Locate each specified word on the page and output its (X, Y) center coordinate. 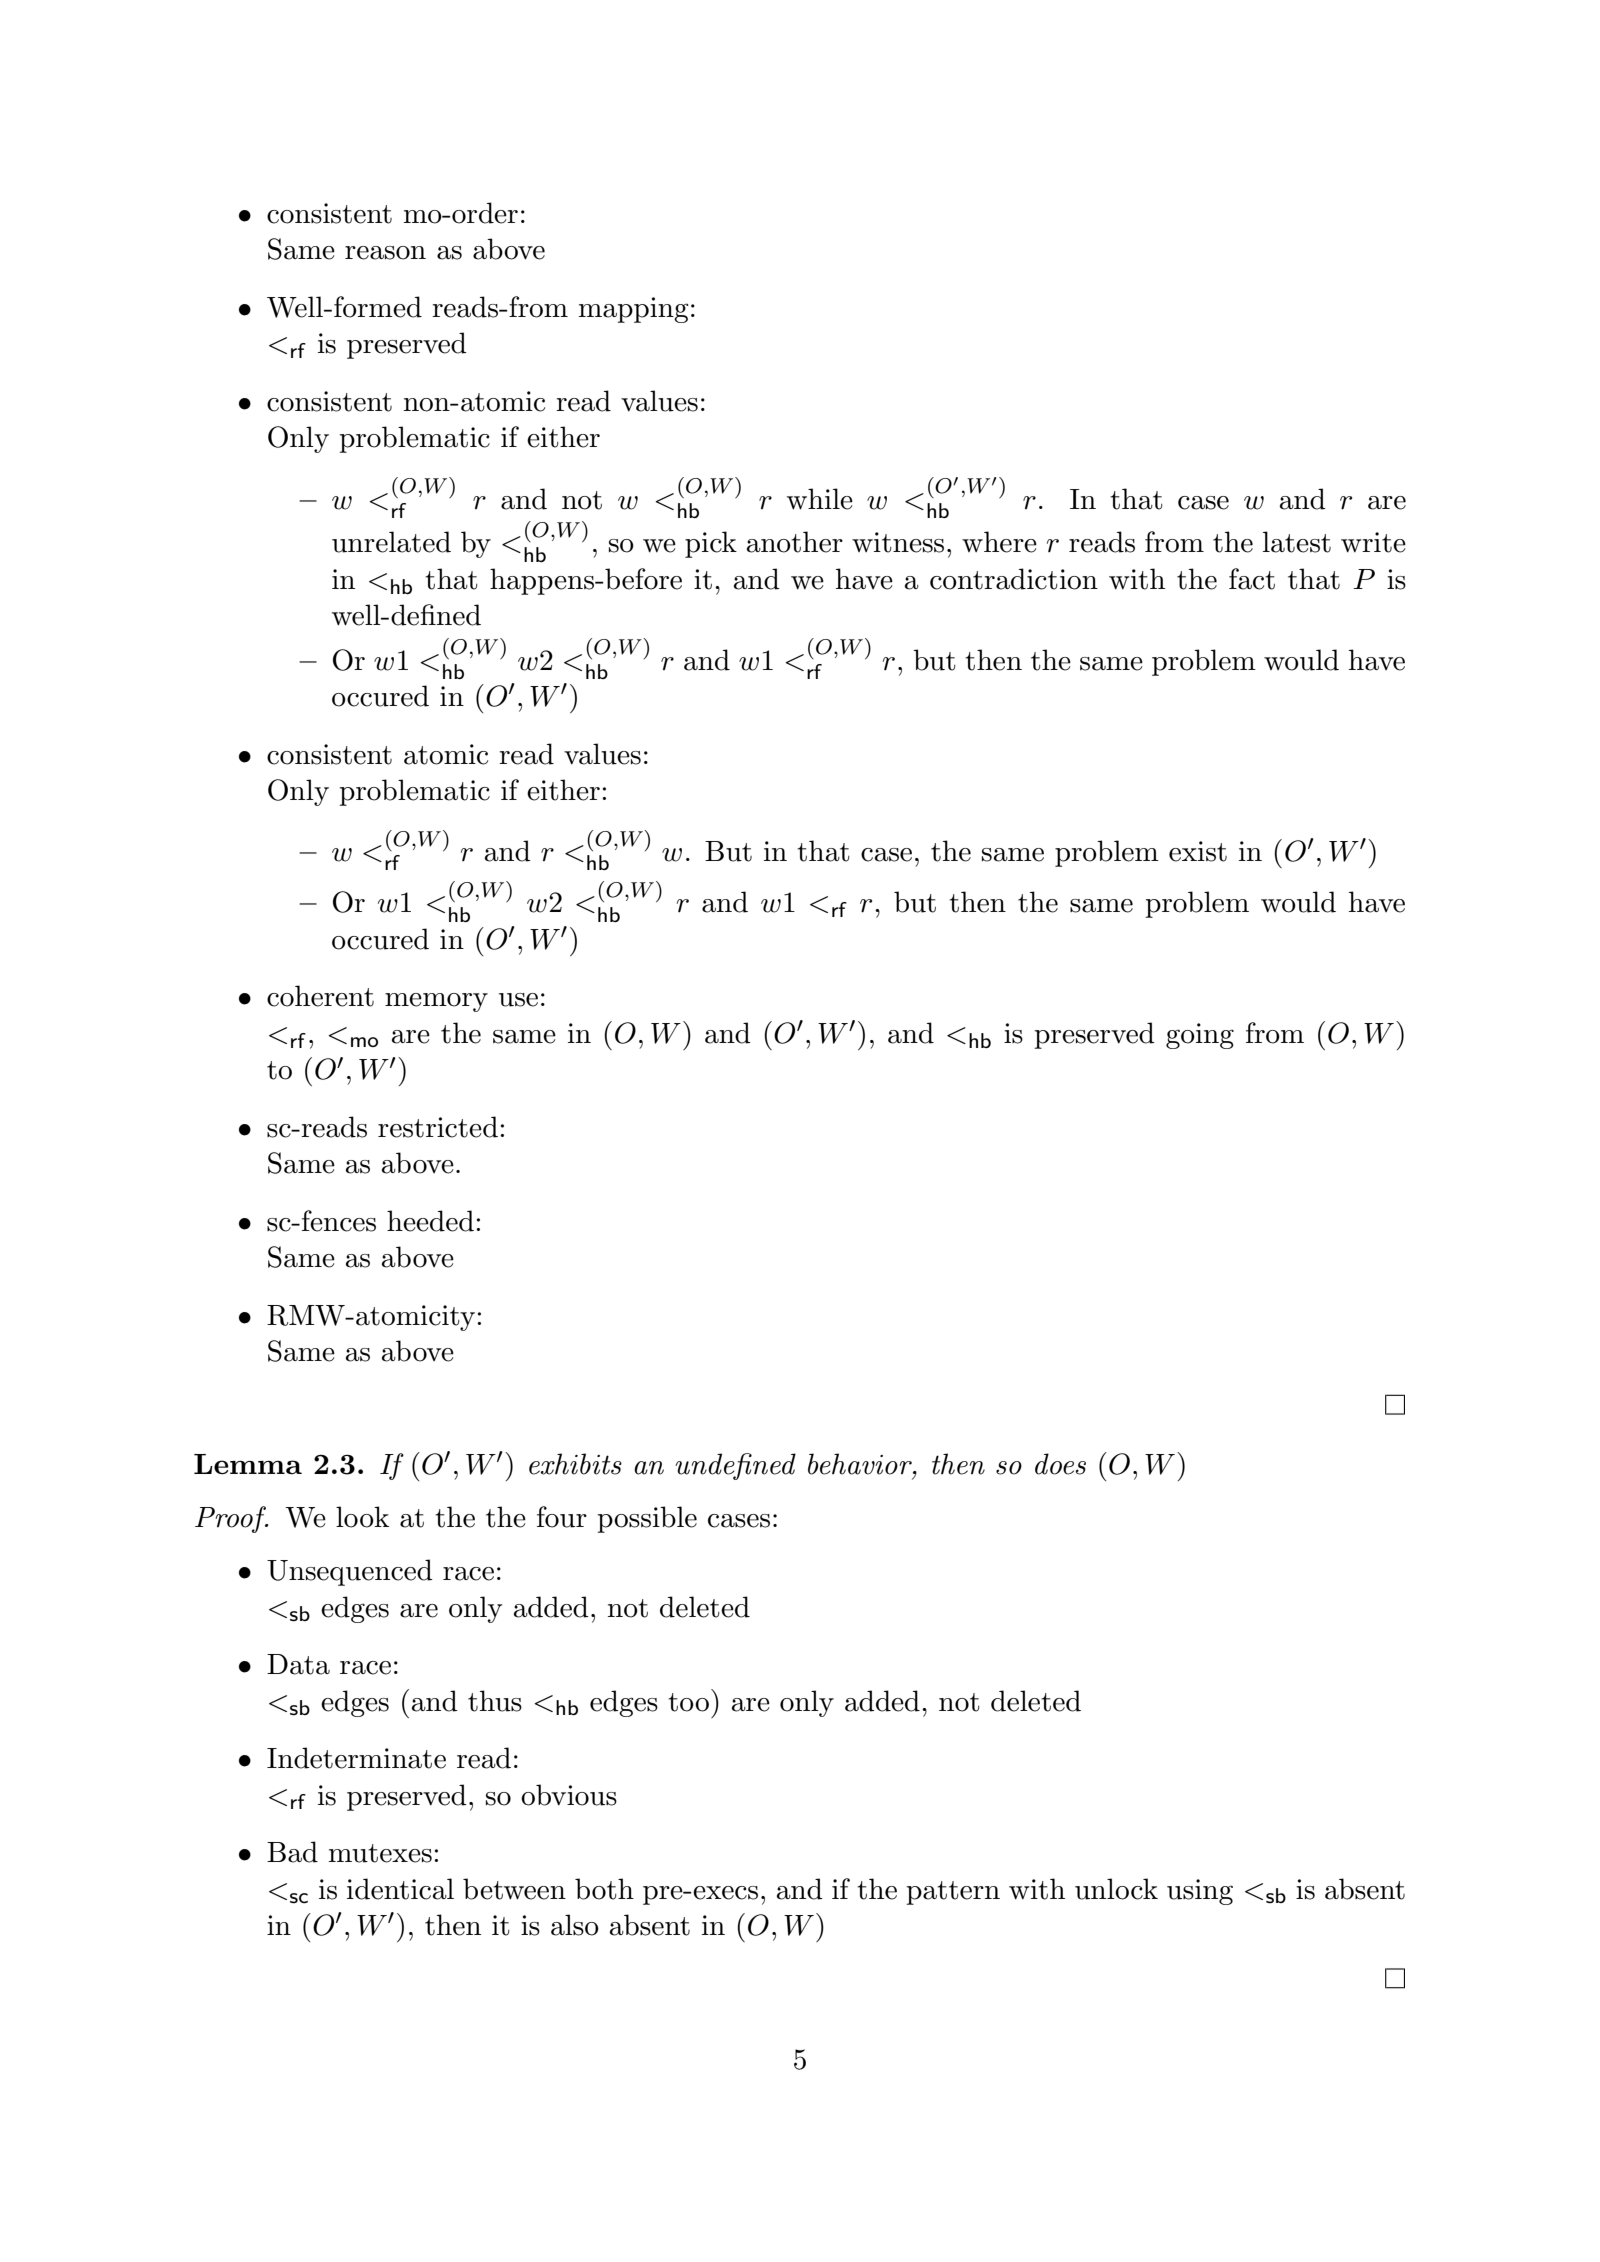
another (795, 542)
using (1200, 1892)
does (1060, 1464)
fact (1252, 579)
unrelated (391, 542)
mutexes (380, 1853)
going (1200, 1036)
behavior (861, 1464)
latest (1297, 542)
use (518, 1000)
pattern (953, 1893)
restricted (438, 1127)
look (362, 1517)
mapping (634, 310)
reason (385, 253)
